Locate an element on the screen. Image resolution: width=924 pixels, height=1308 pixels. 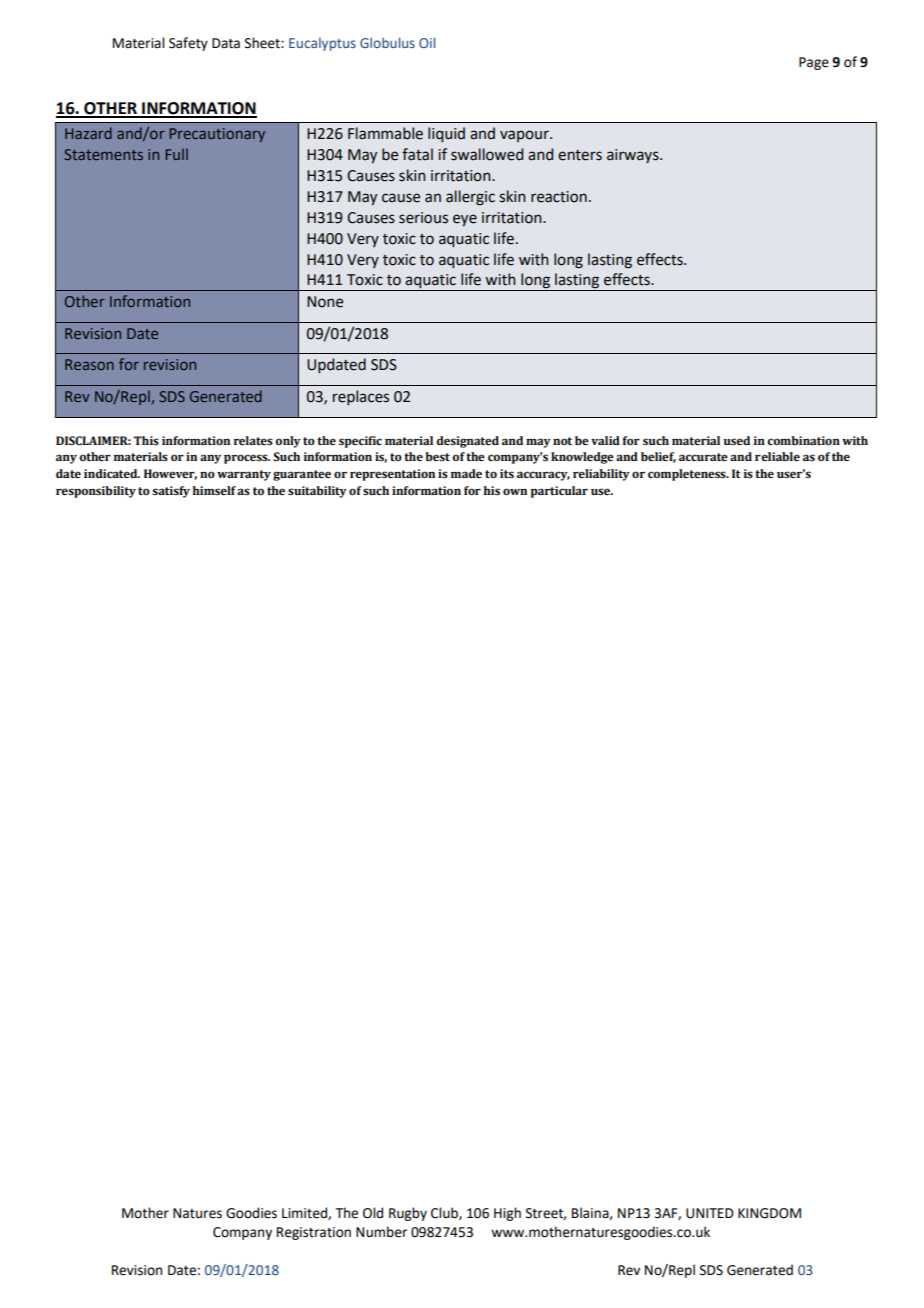
used is located at coordinates (737, 441).
